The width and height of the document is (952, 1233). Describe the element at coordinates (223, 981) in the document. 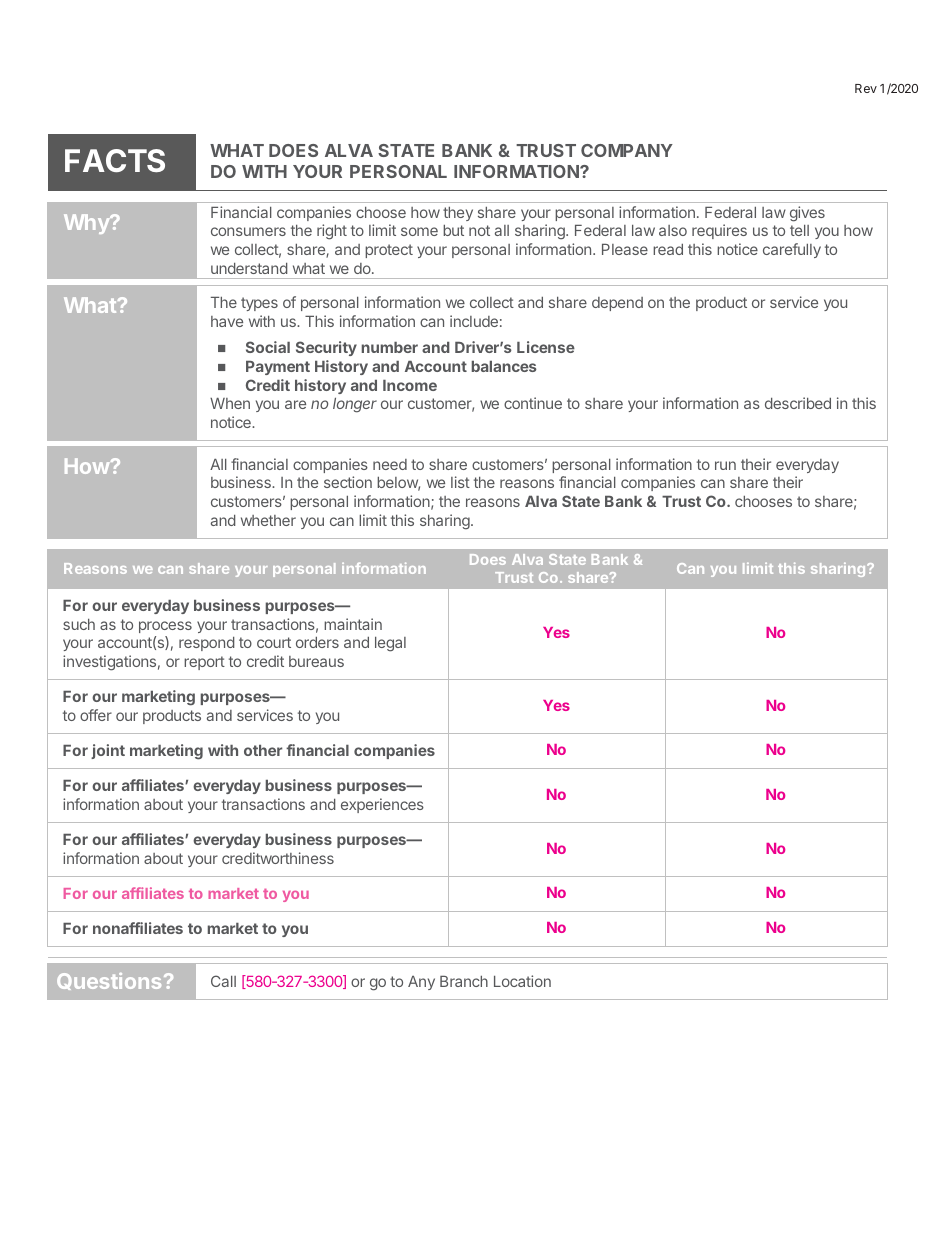

I see `Call` at that location.
